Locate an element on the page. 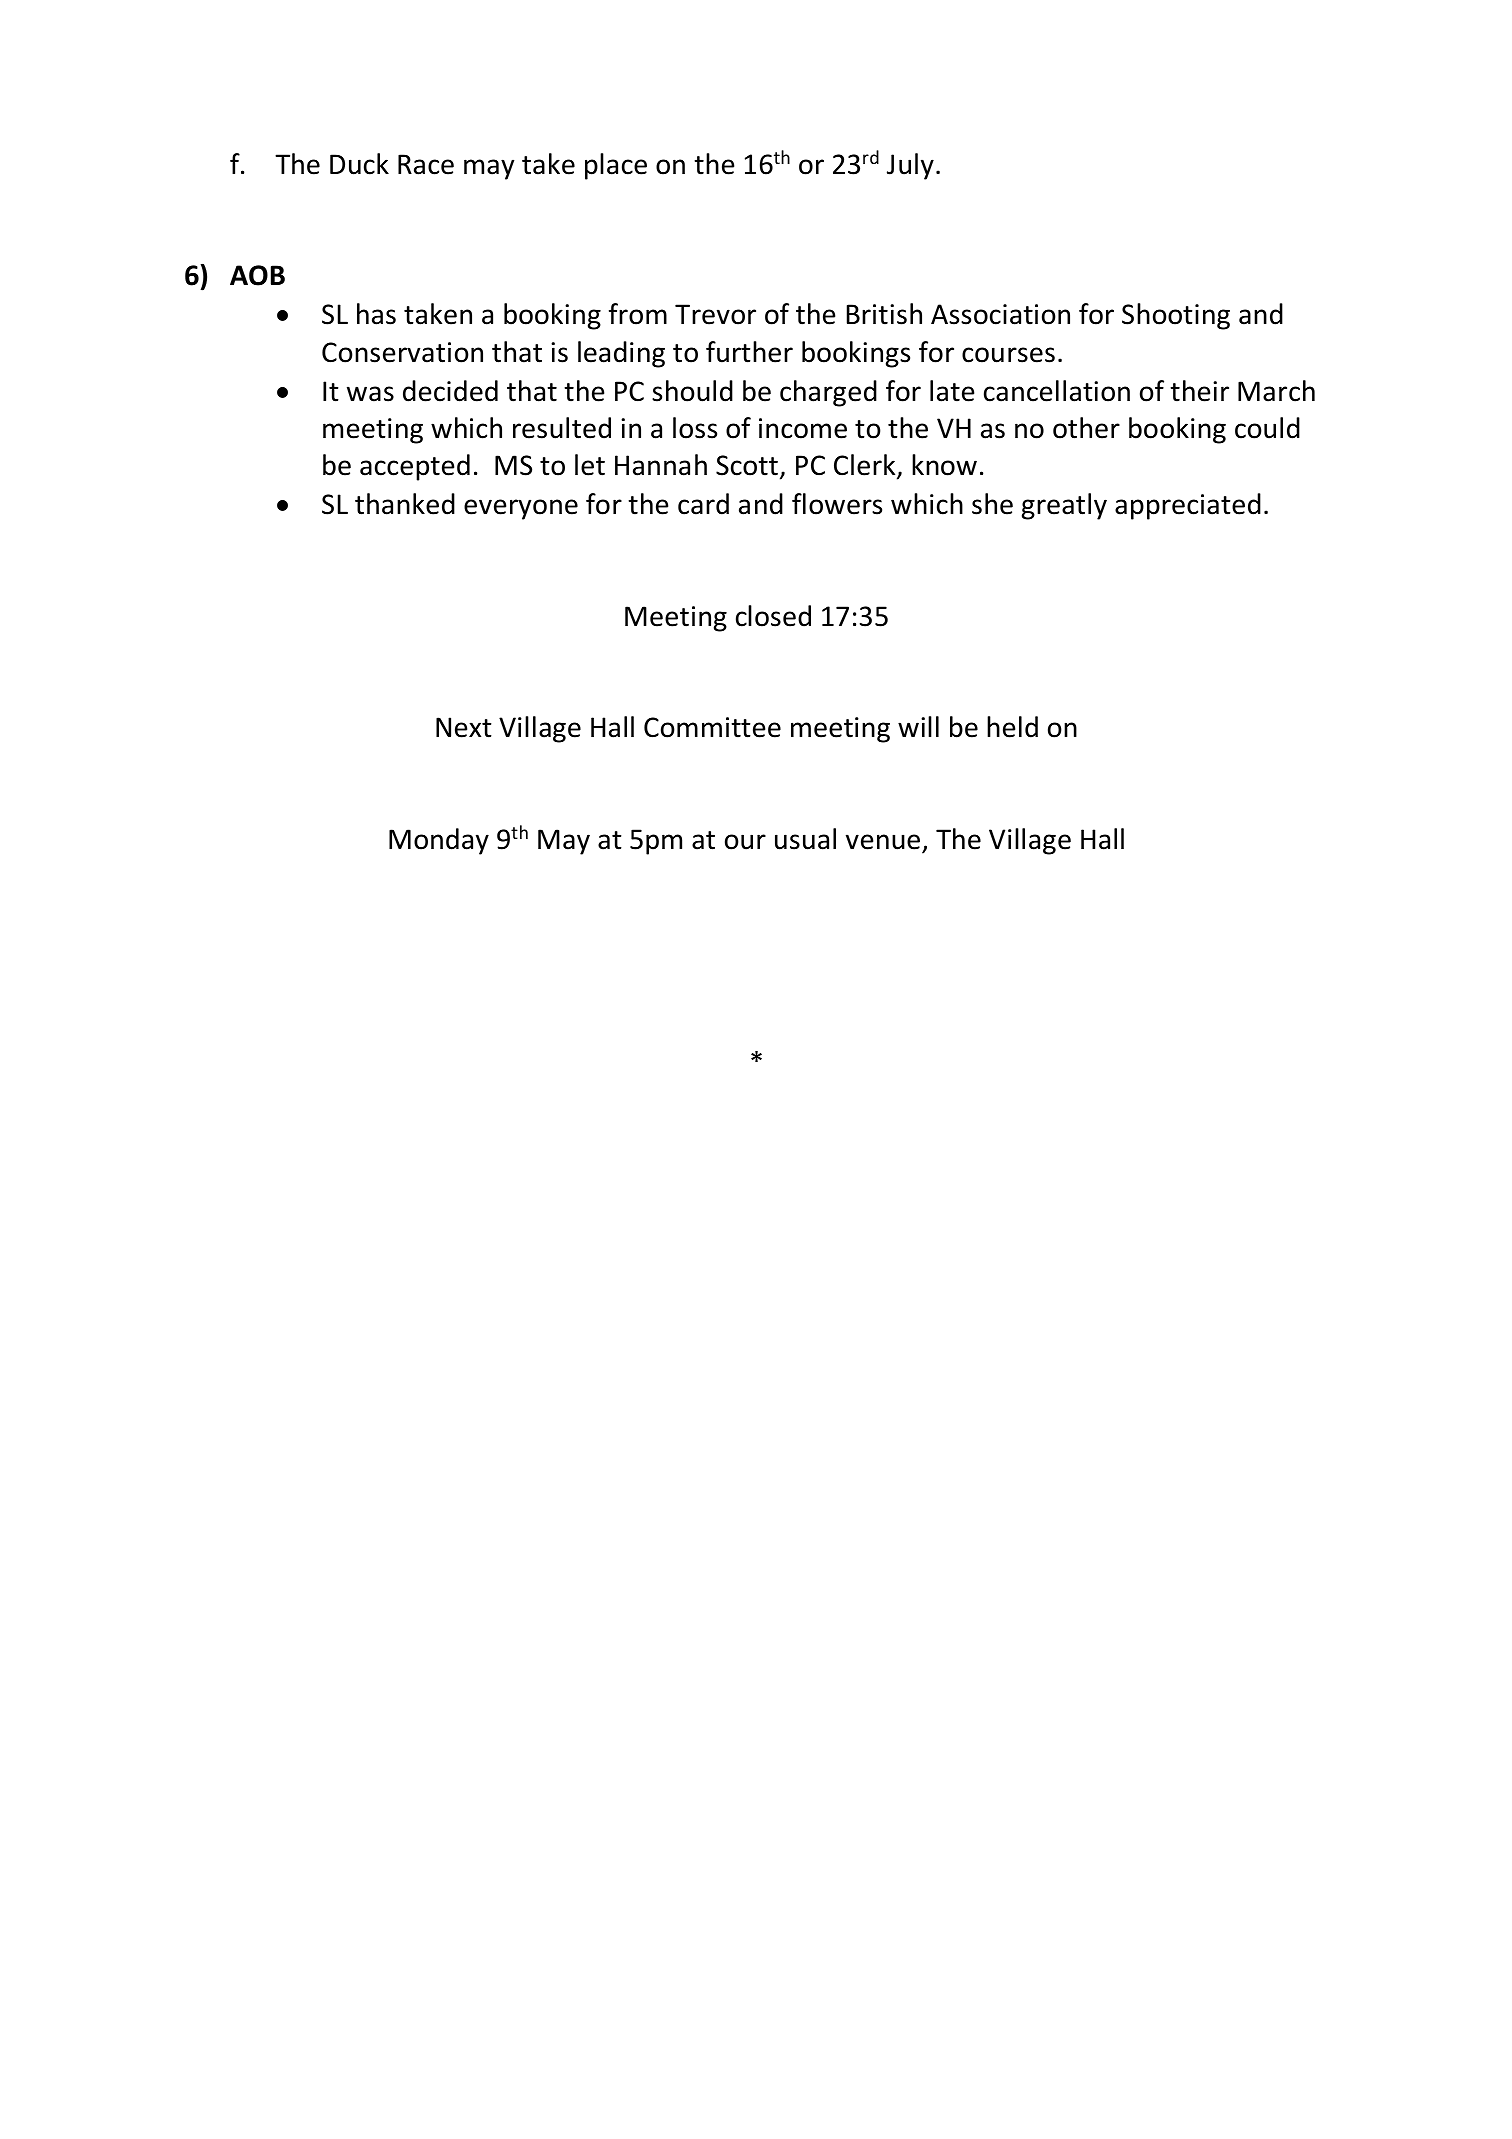 The image size is (1512, 2139). Duck is located at coordinates (359, 164).
